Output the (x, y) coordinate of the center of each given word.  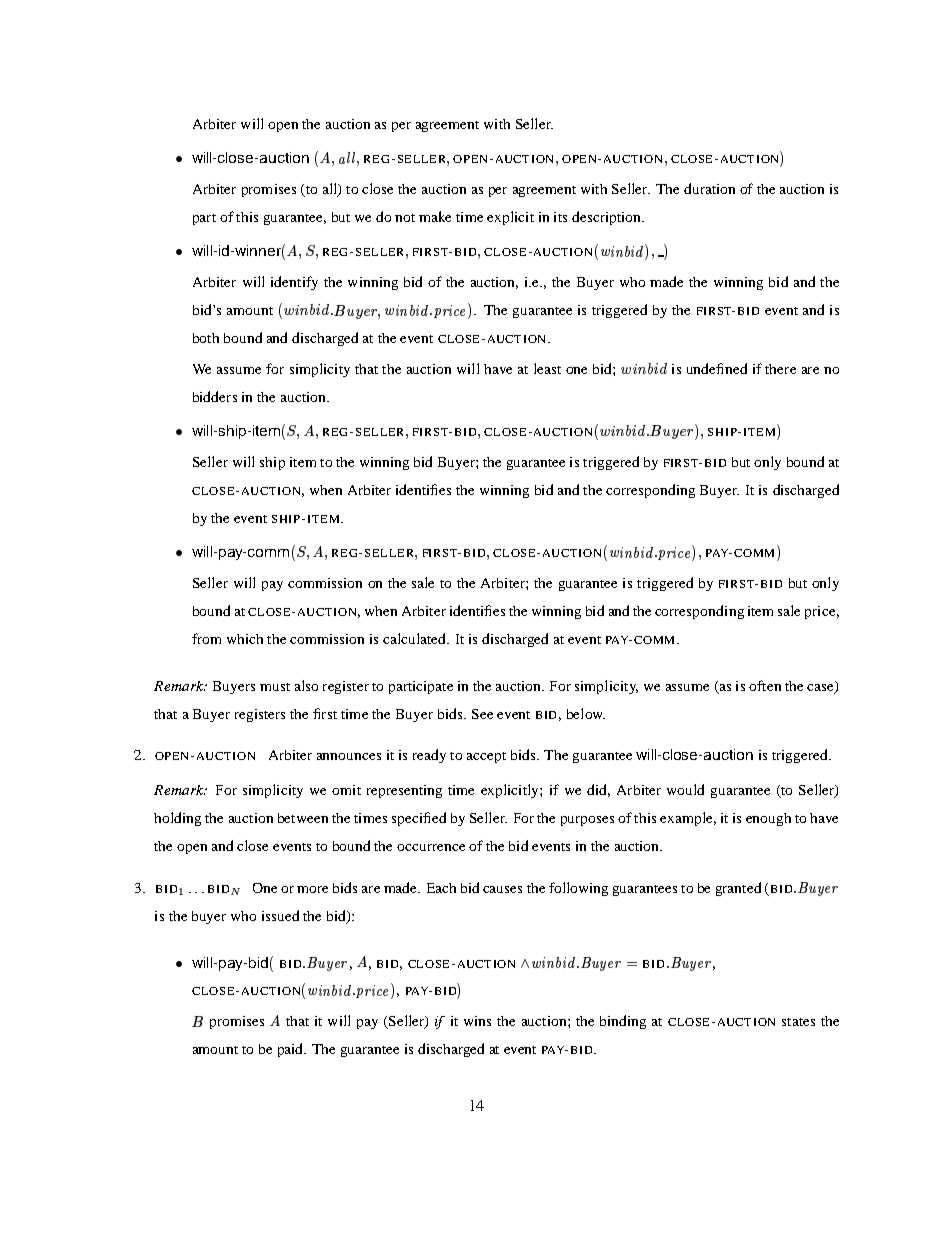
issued (280, 915)
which (245, 639)
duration (709, 188)
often (765, 685)
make (435, 216)
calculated (415, 638)
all (331, 190)
